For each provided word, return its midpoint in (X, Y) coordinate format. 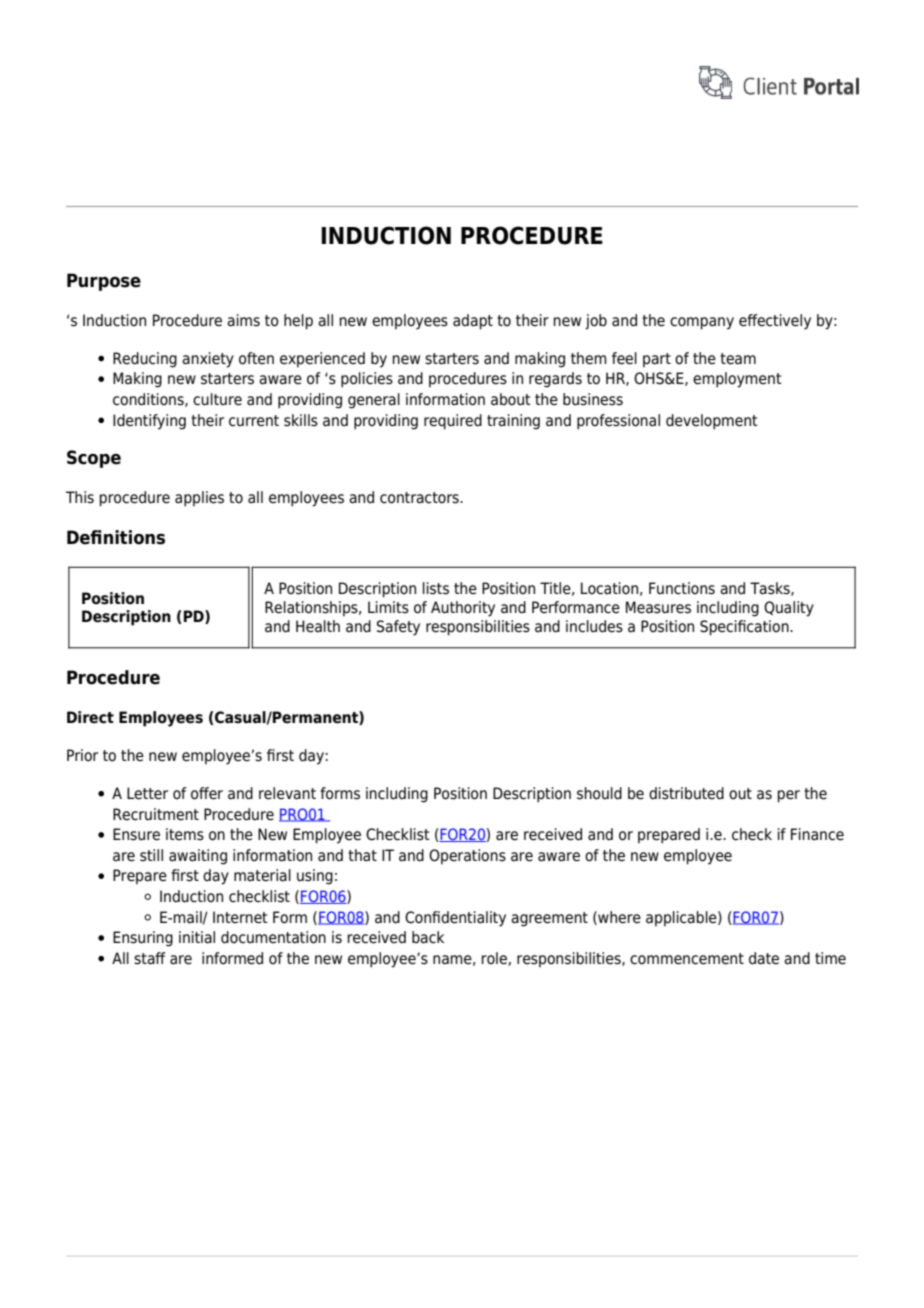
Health (318, 626)
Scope (94, 459)
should (599, 793)
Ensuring (143, 939)
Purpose (104, 282)
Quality (789, 609)
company (702, 323)
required (453, 422)
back (428, 937)
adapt (473, 322)
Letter (147, 793)
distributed (686, 793)
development (712, 422)
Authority (463, 609)
